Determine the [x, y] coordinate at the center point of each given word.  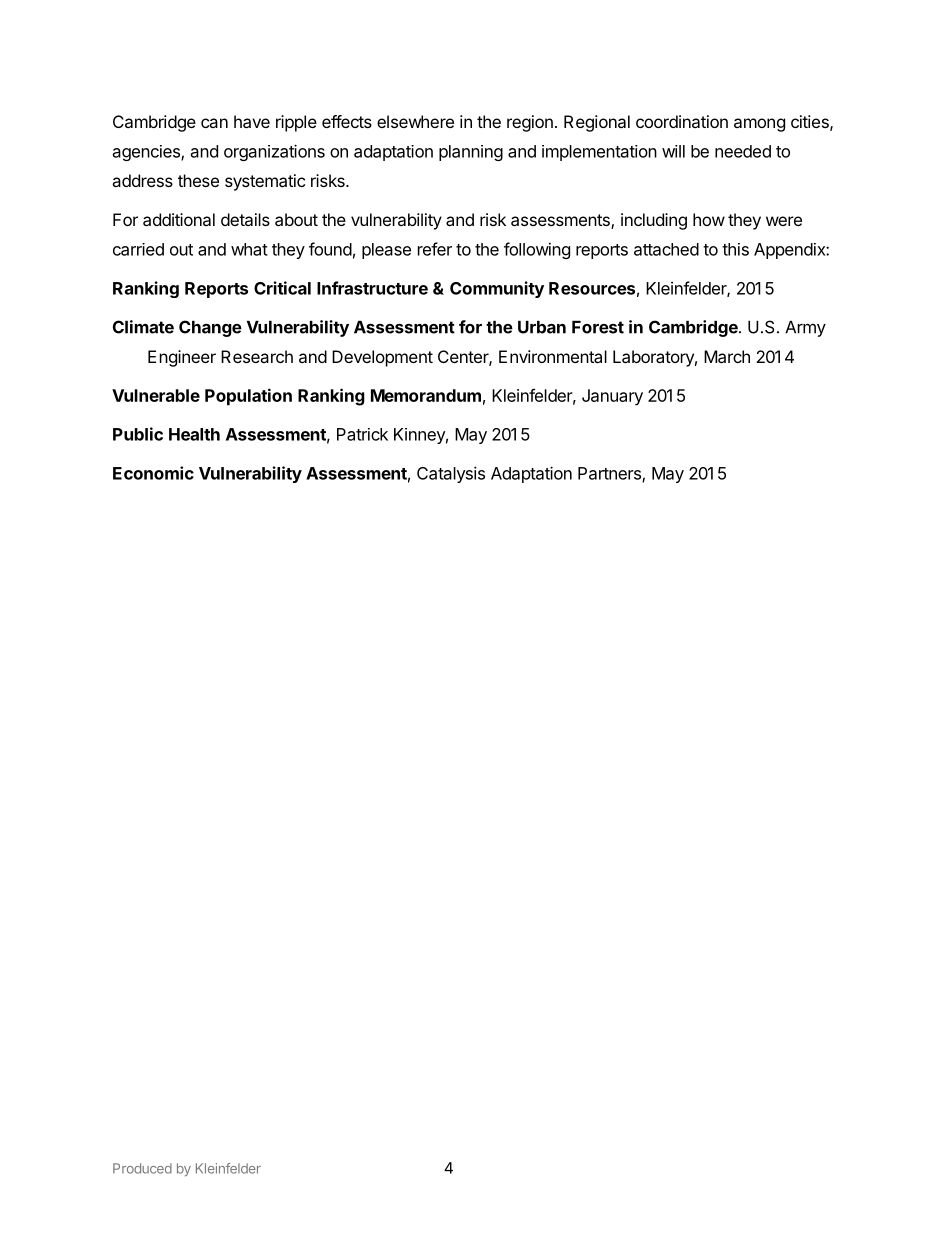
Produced [142, 1168]
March [727, 356]
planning [471, 153]
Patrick [362, 434]
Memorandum [426, 395]
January [612, 397]
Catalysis [451, 474]
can [214, 123]
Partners [610, 474]
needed [743, 151]
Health [194, 434]
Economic [153, 473]
